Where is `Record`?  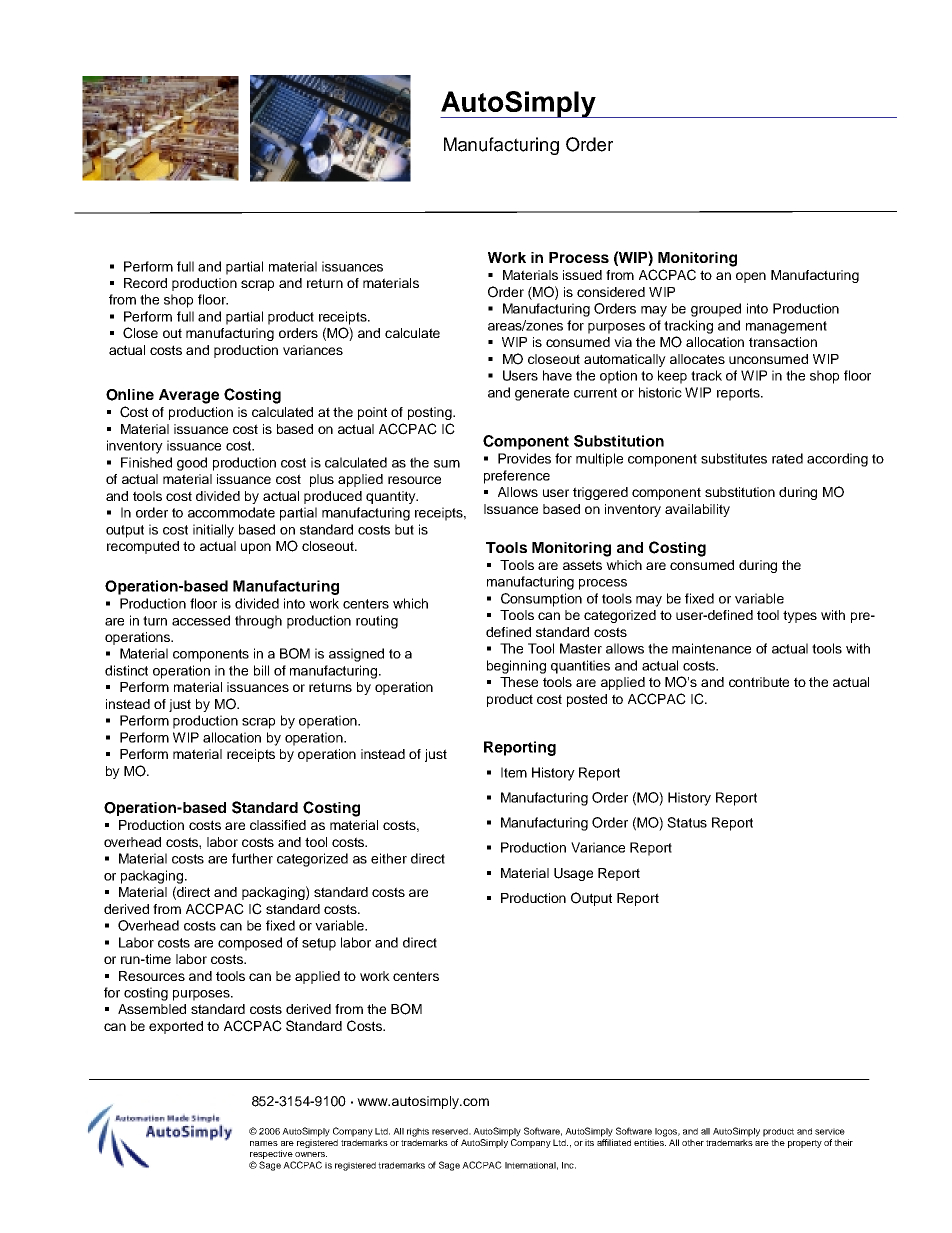
Record is located at coordinates (145, 283).
